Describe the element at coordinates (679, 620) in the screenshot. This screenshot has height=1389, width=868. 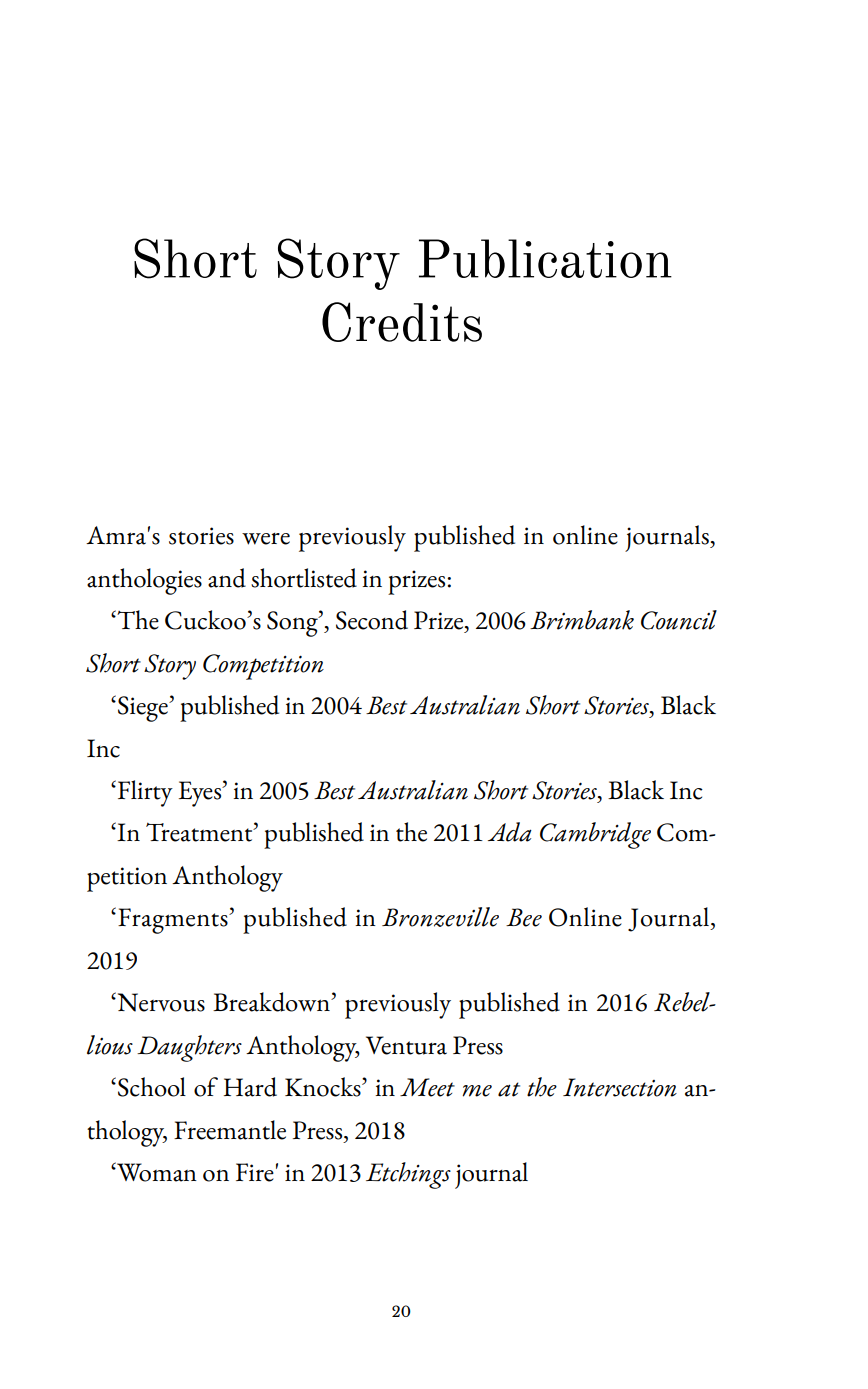
I see `Council` at that location.
